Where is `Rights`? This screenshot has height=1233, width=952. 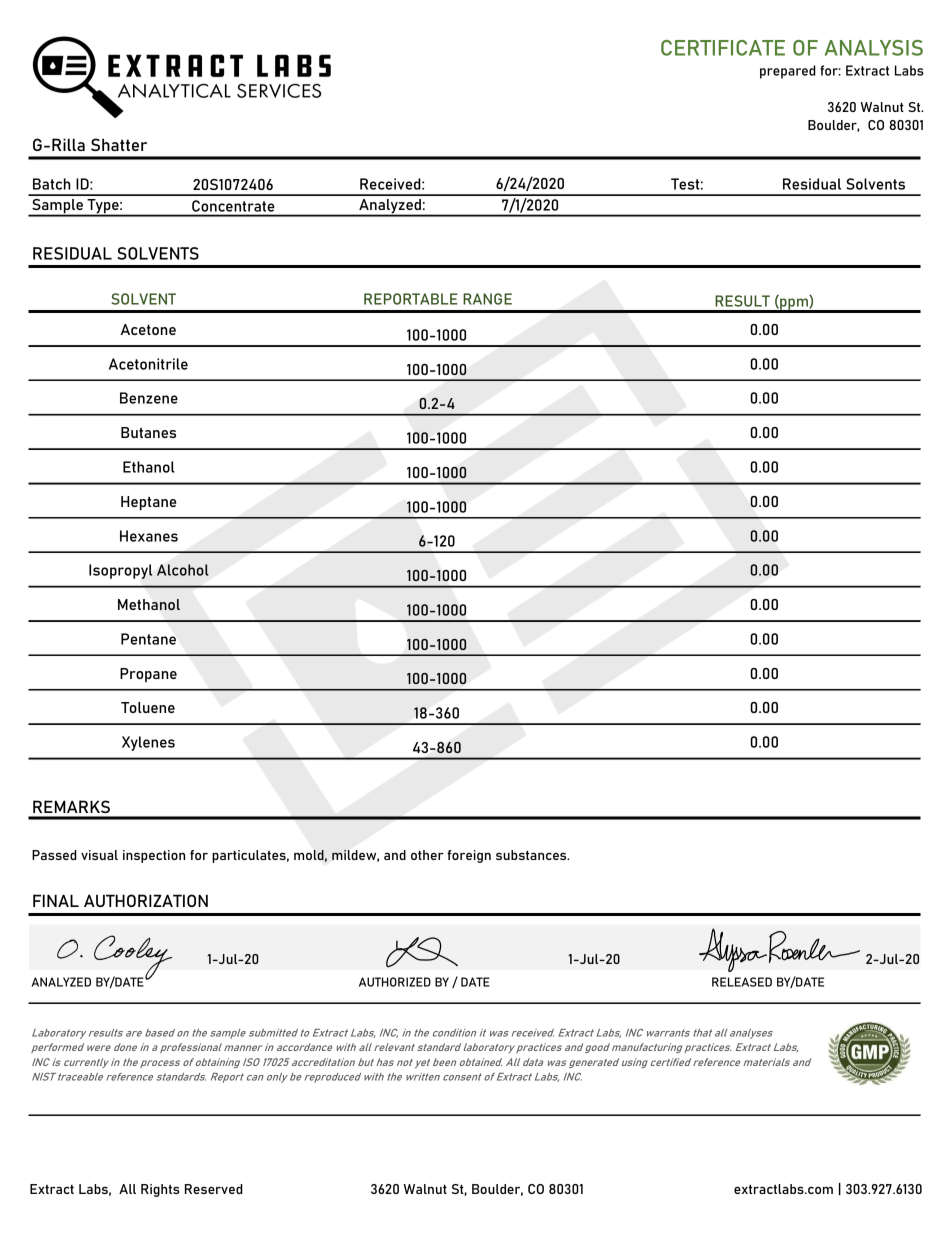
Rights is located at coordinates (160, 1190).
